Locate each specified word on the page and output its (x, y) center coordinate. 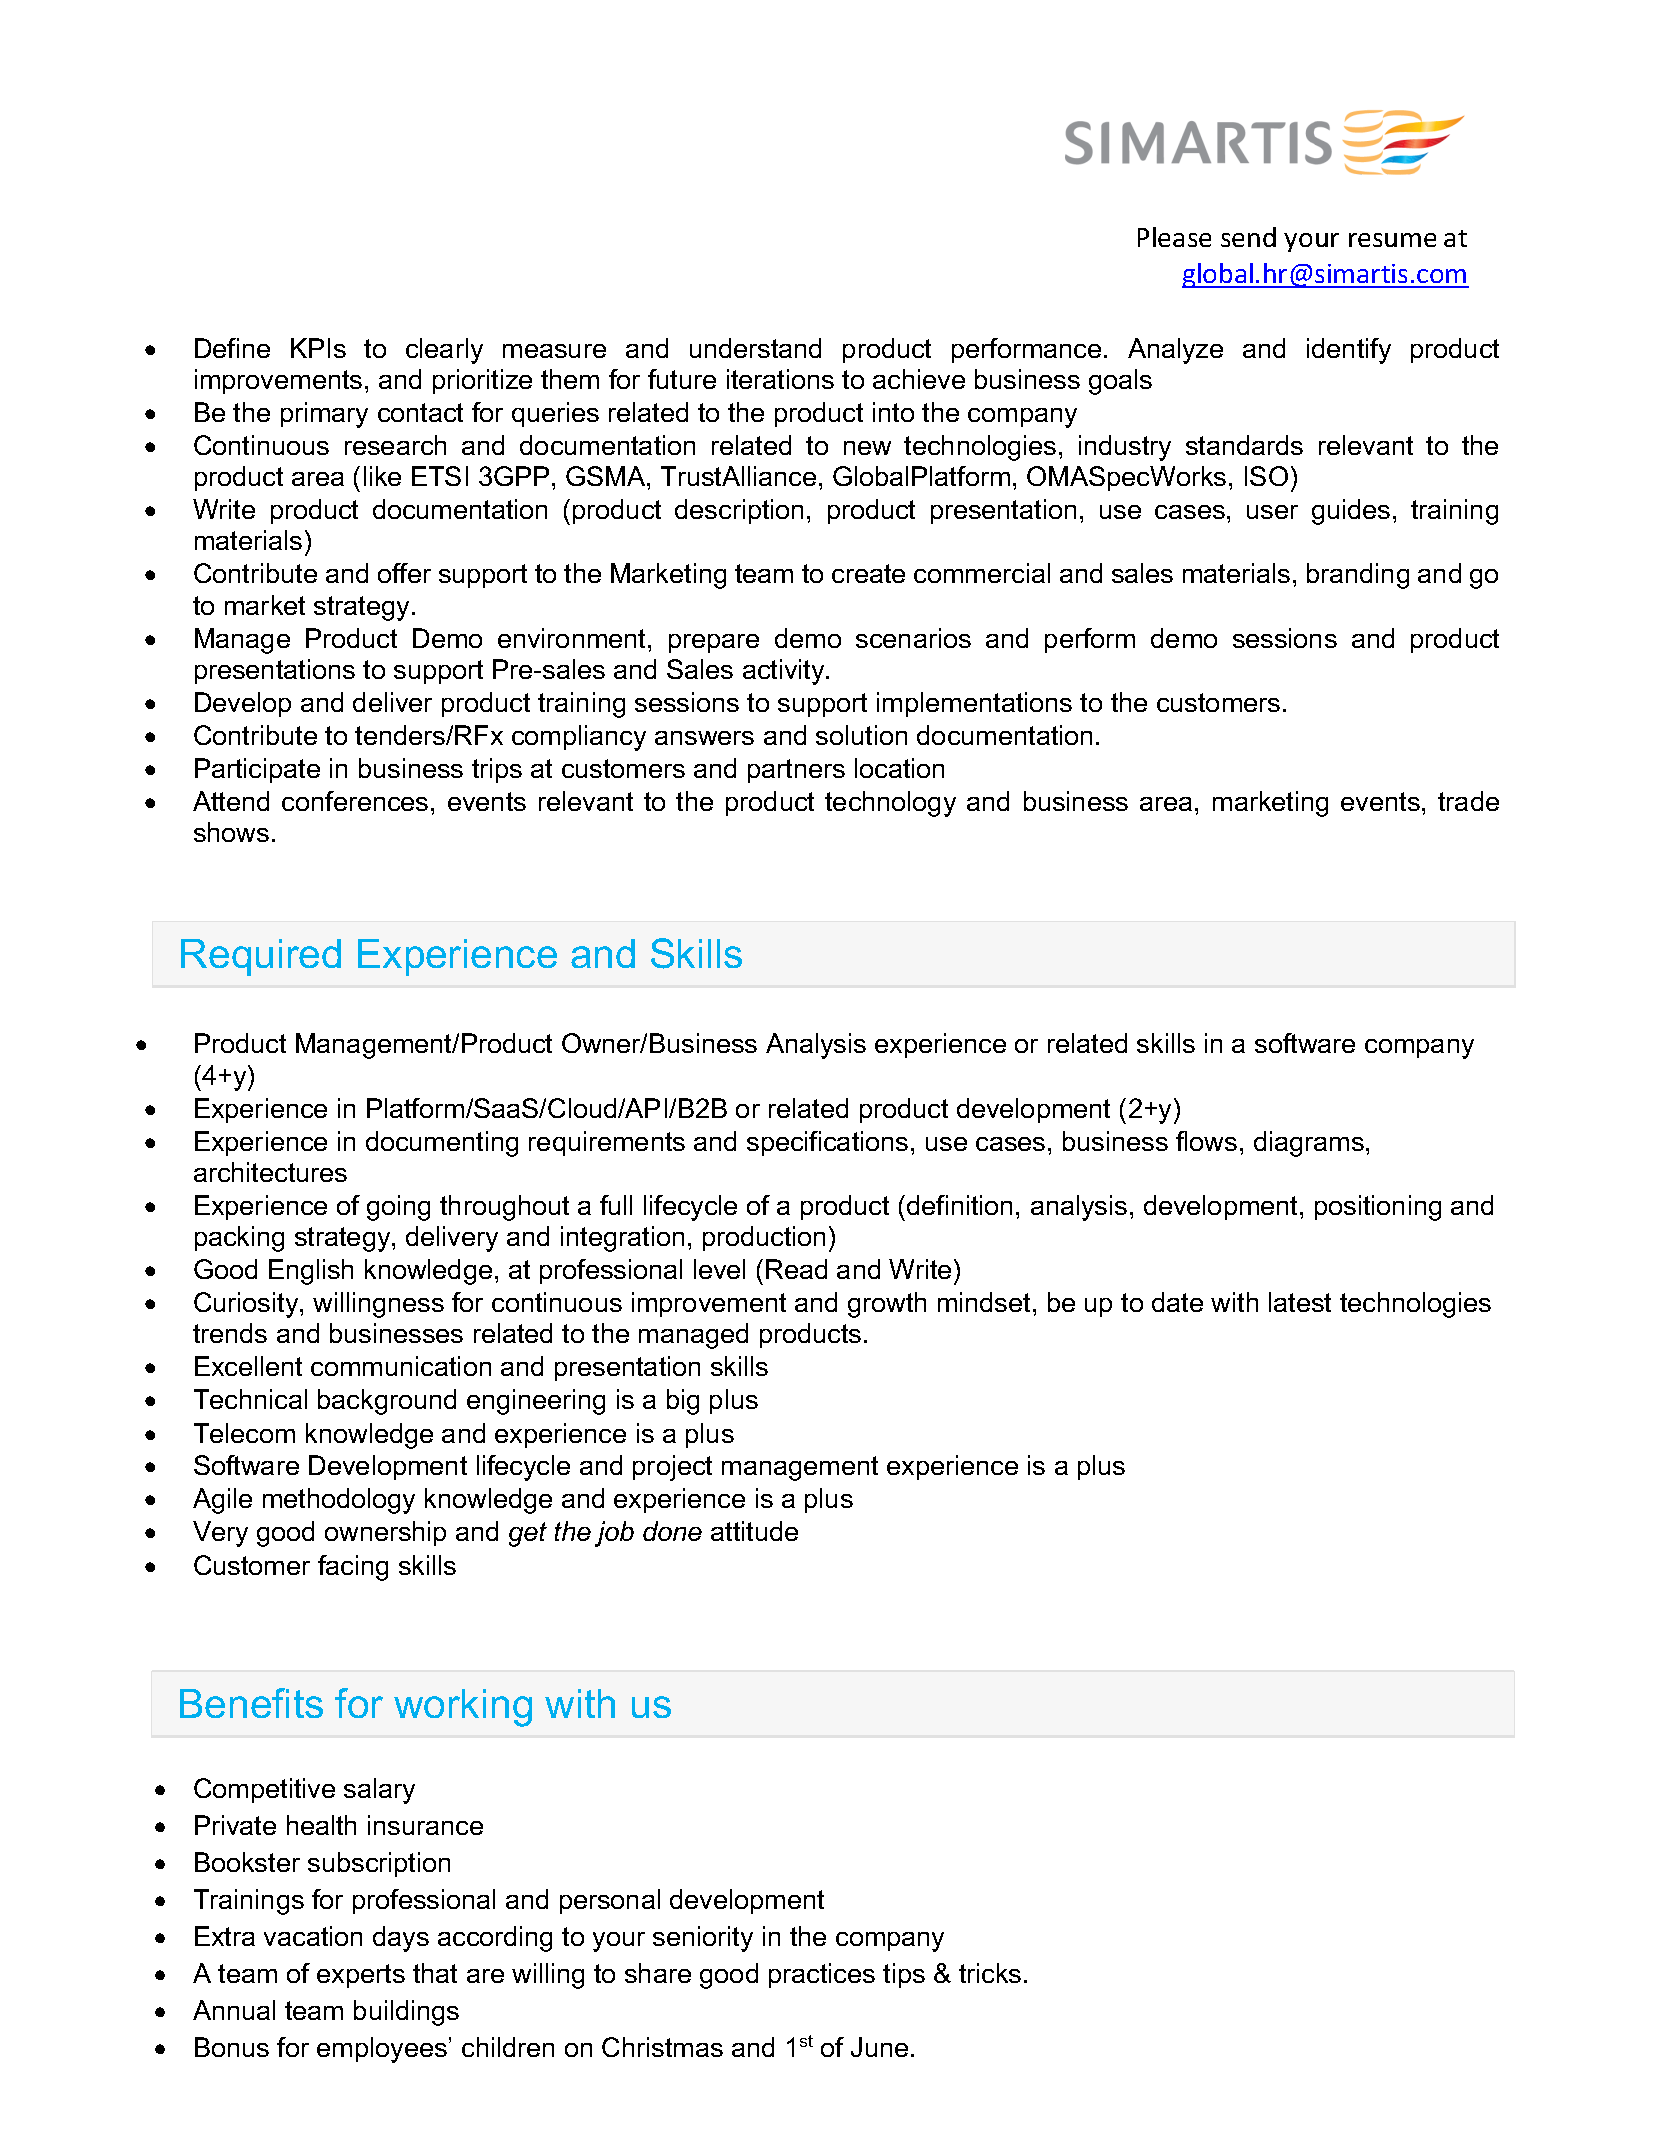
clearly (444, 351)
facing (353, 1568)
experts (361, 1976)
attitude (754, 1531)
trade (1468, 801)
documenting (442, 1144)
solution (861, 735)
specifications (827, 1143)
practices (822, 1975)
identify (1349, 351)
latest (1300, 1302)
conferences (355, 801)
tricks (990, 1973)
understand (755, 348)
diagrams (1309, 1144)
